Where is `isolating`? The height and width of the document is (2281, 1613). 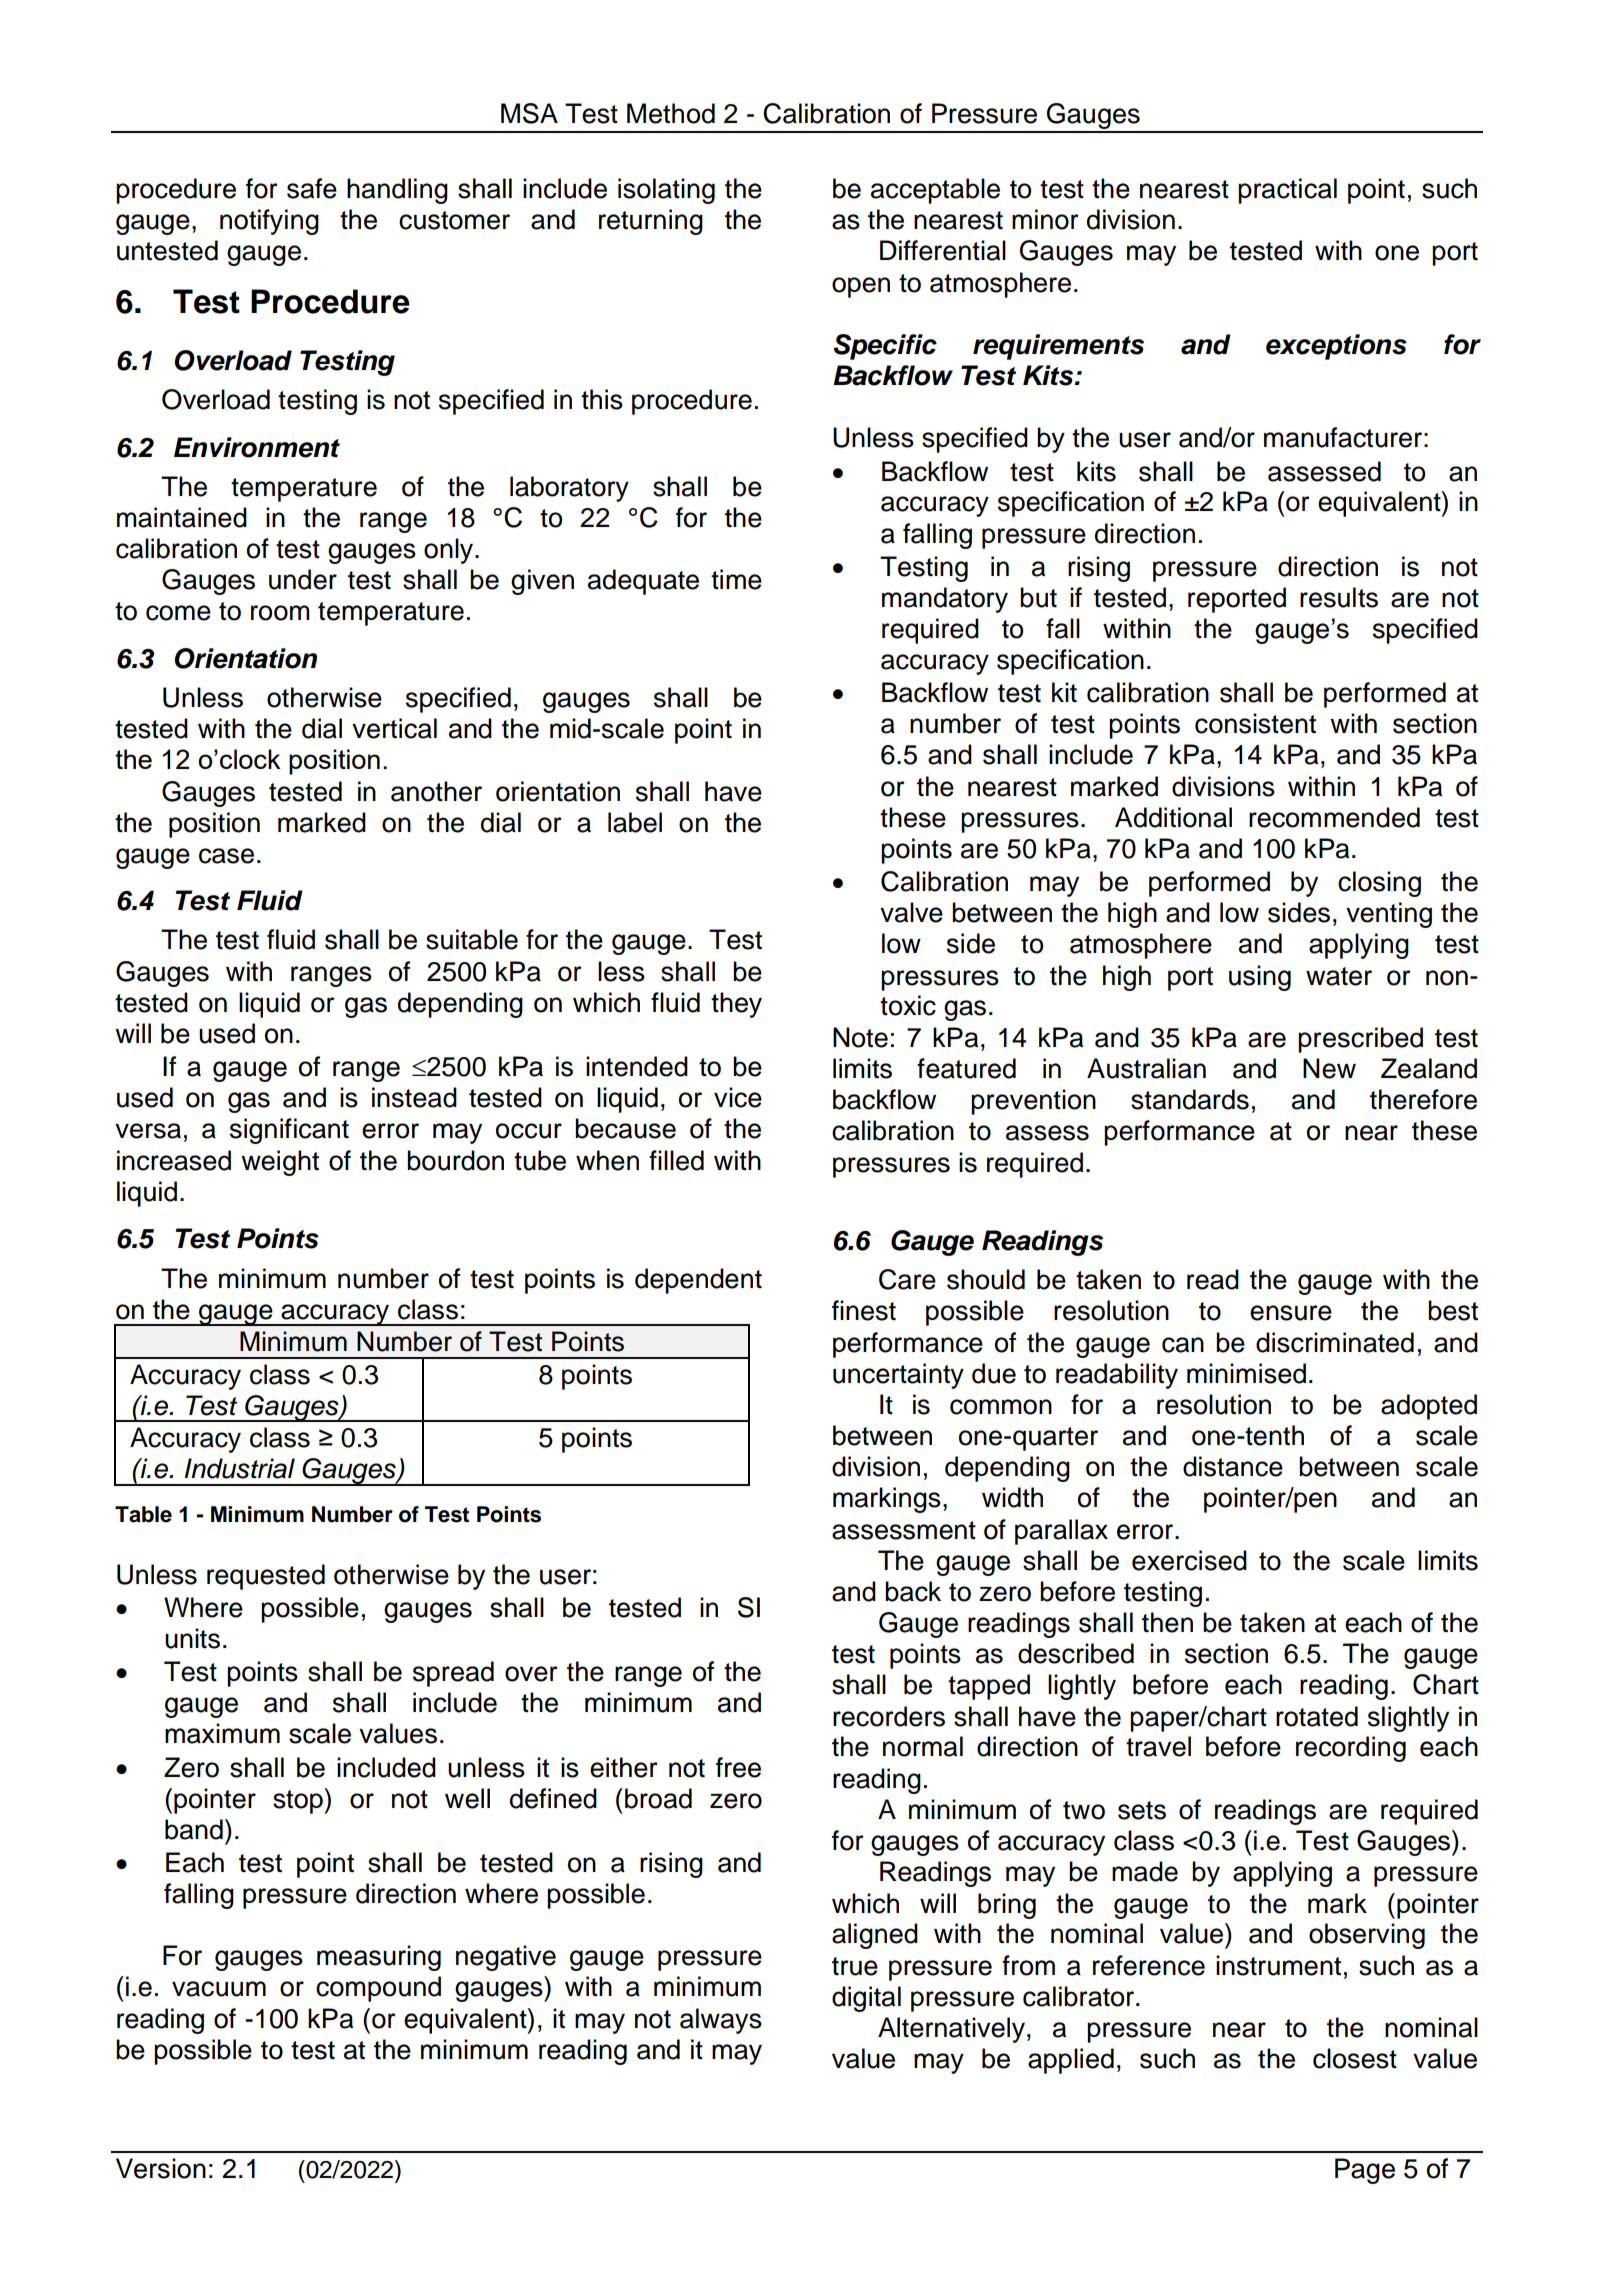
isolating is located at coordinates (666, 191).
